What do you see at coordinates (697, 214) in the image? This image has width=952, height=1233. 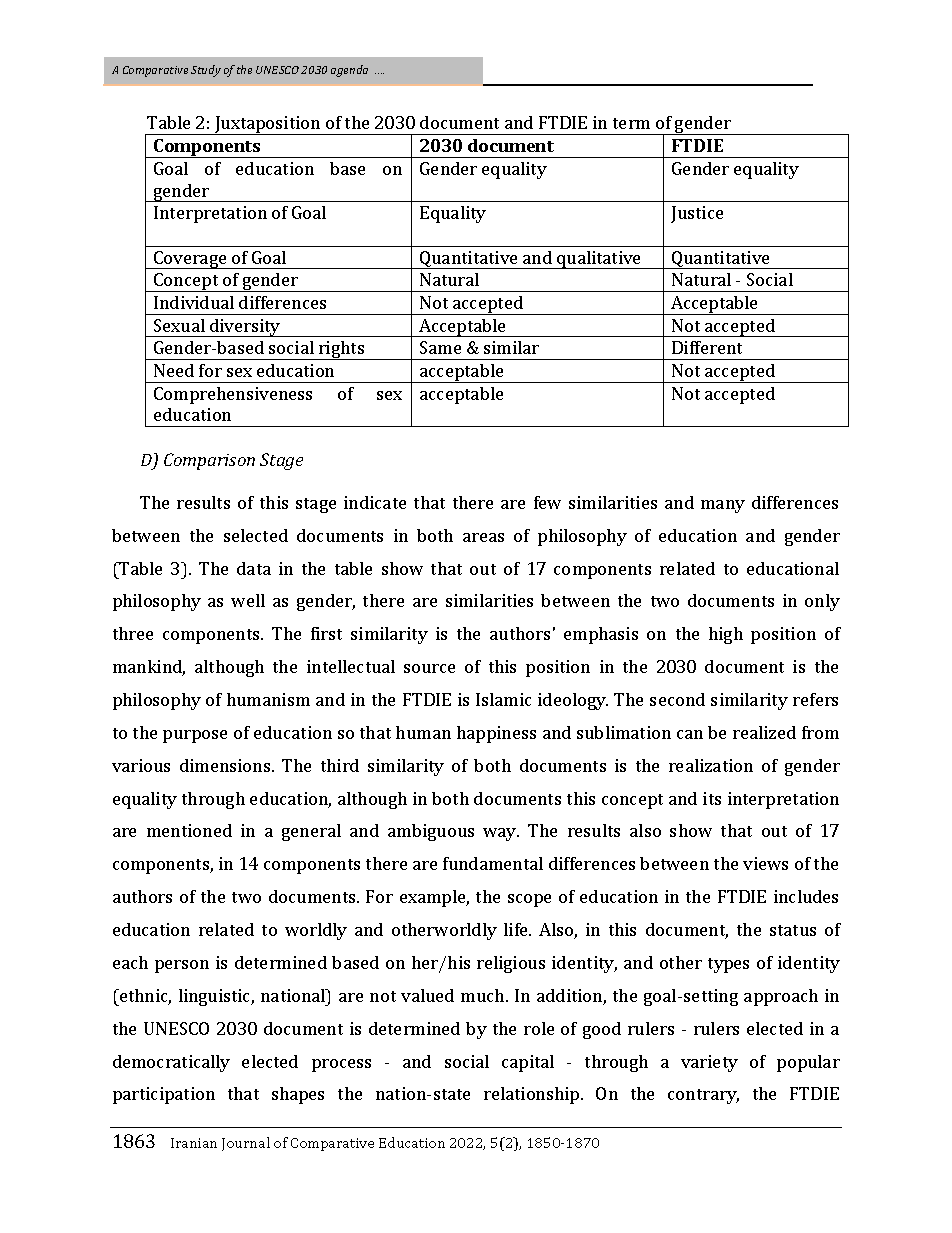 I see `Justice` at bounding box center [697, 214].
